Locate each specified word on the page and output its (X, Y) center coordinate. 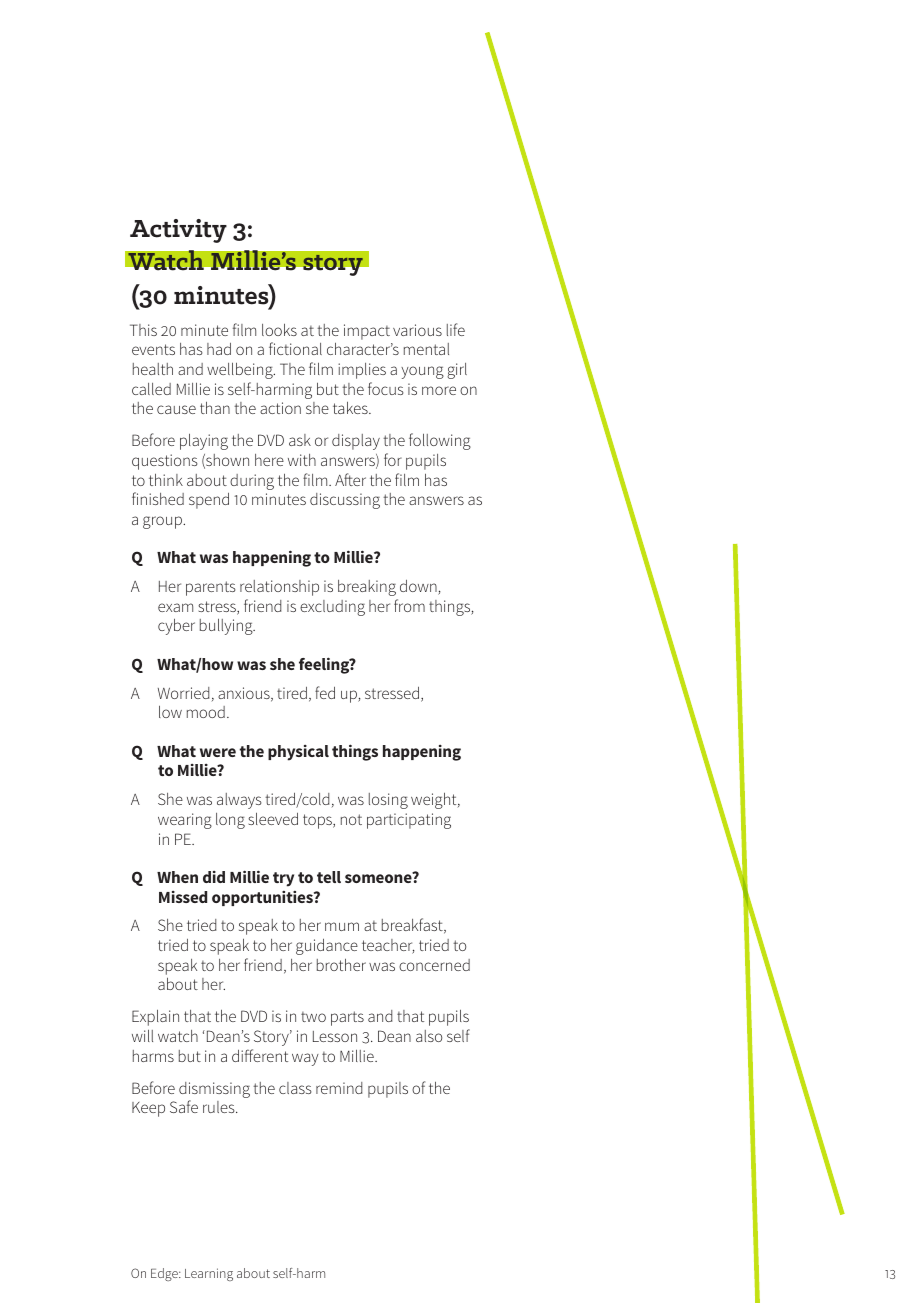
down (419, 587)
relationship (279, 588)
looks (279, 330)
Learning (209, 1274)
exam (175, 607)
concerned (434, 965)
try (283, 879)
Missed (183, 897)
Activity (178, 231)
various (417, 330)
